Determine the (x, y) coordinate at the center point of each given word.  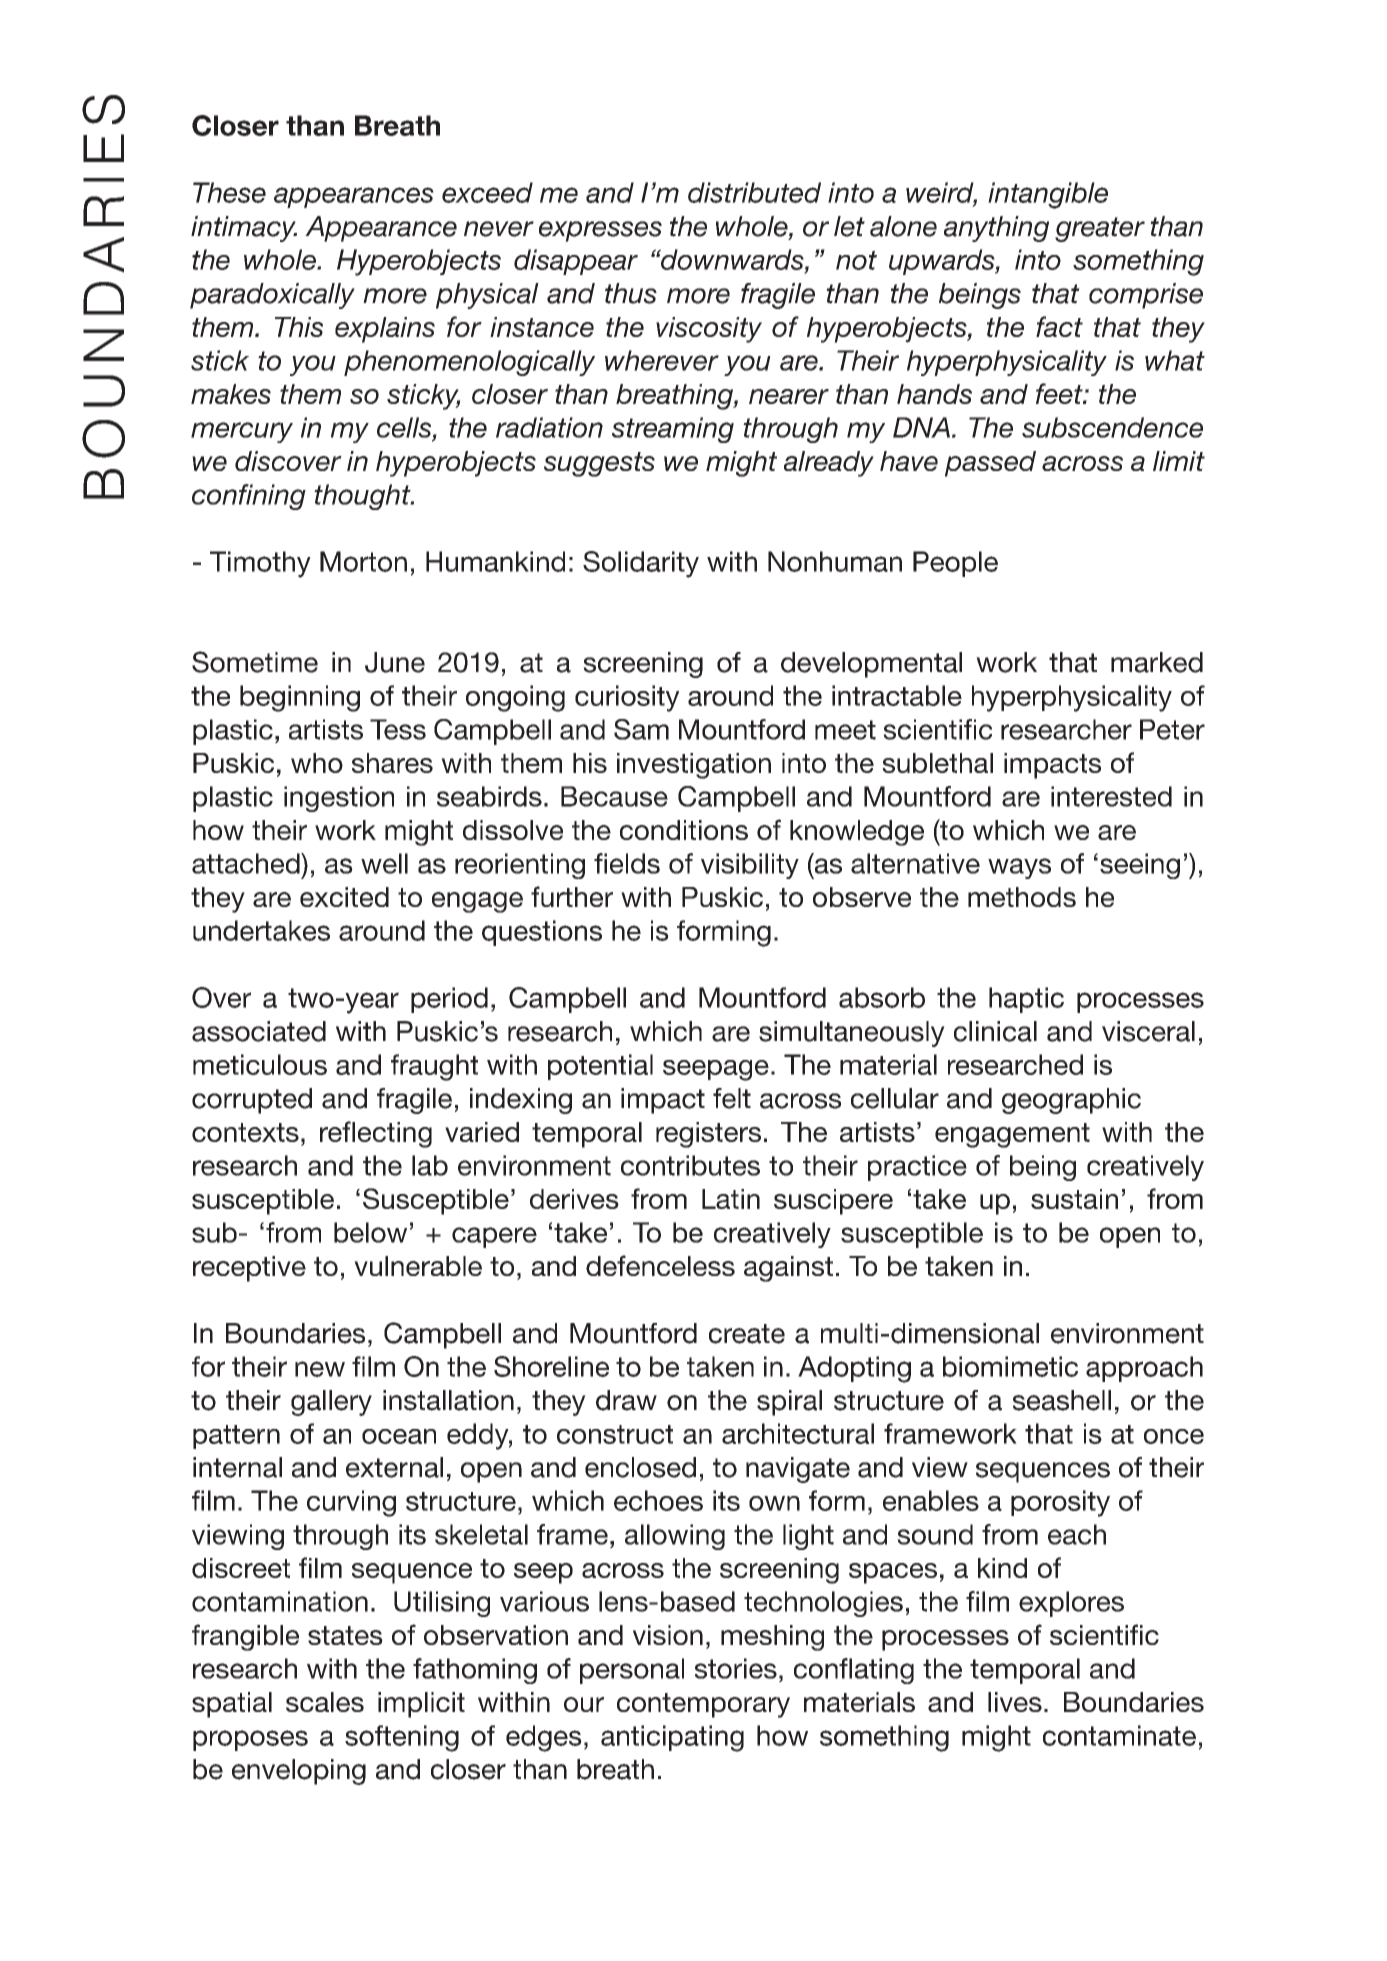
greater (1100, 229)
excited (344, 897)
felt (732, 1098)
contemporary (703, 1705)
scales (325, 1702)
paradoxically (272, 296)
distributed (754, 192)
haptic (1026, 1000)
